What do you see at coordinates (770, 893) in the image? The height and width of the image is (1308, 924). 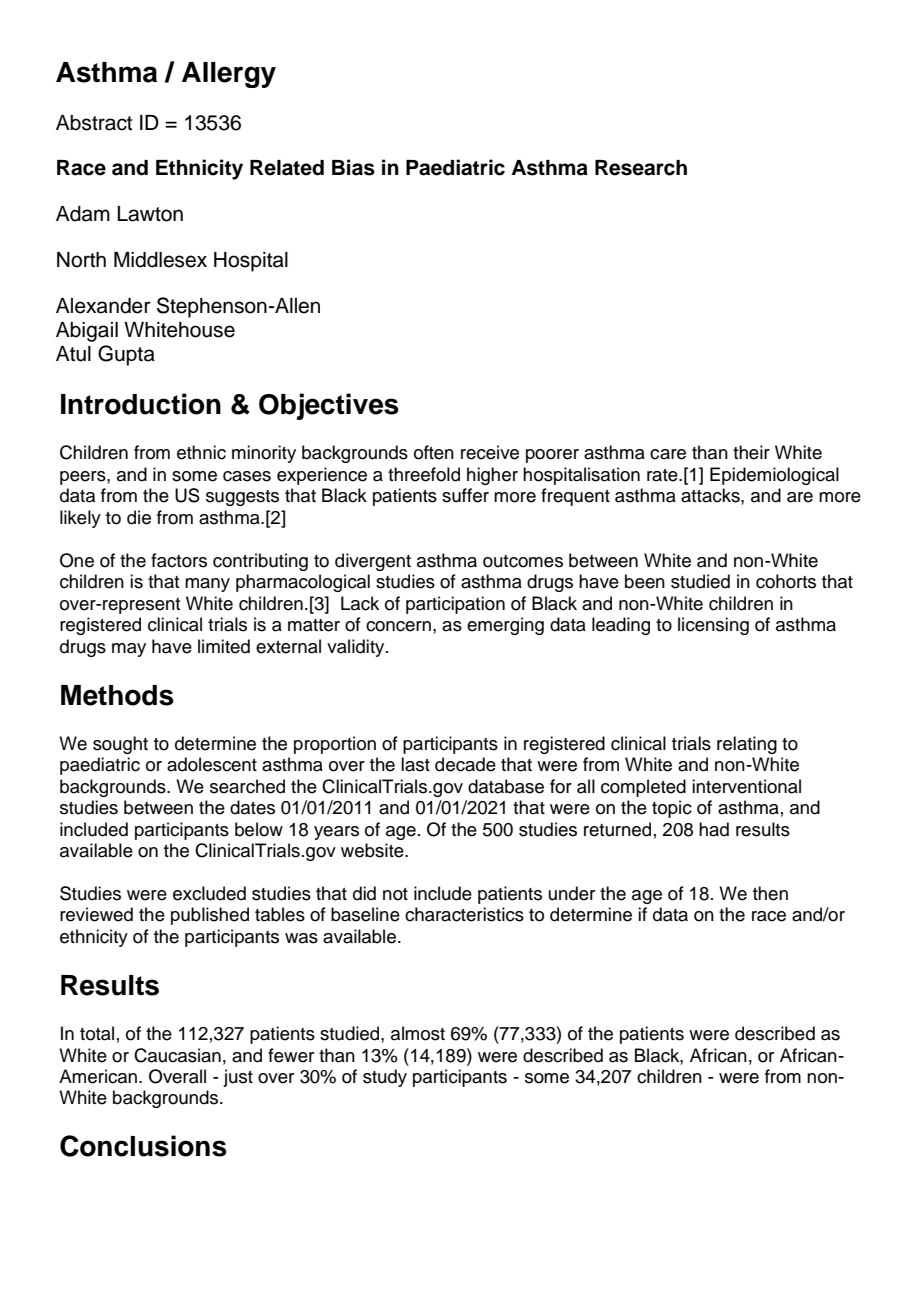 I see `then` at bounding box center [770, 893].
